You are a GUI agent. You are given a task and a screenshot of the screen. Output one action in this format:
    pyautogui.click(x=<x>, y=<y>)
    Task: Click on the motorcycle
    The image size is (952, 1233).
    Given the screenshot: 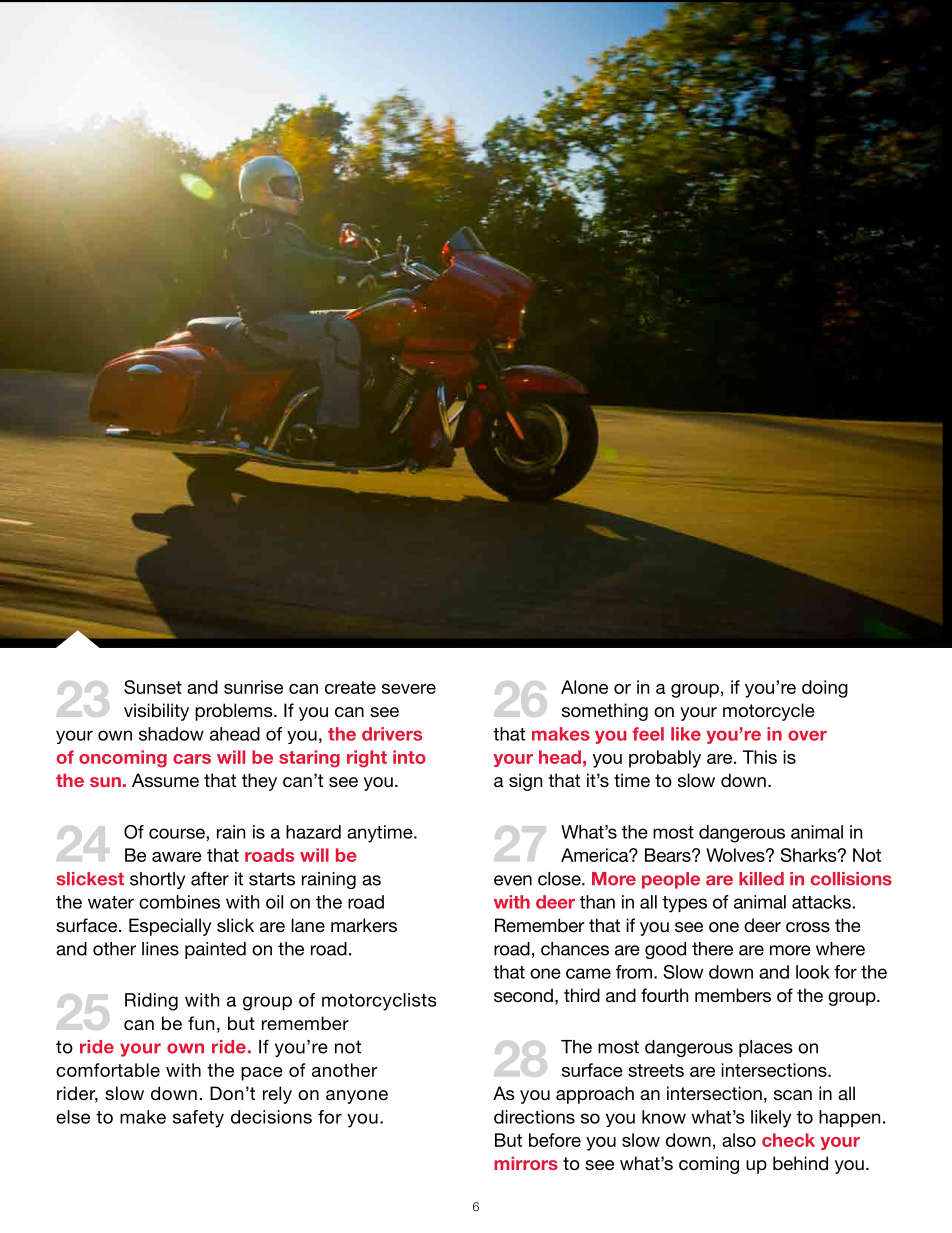 What is the action you would take?
    pyautogui.click(x=769, y=712)
